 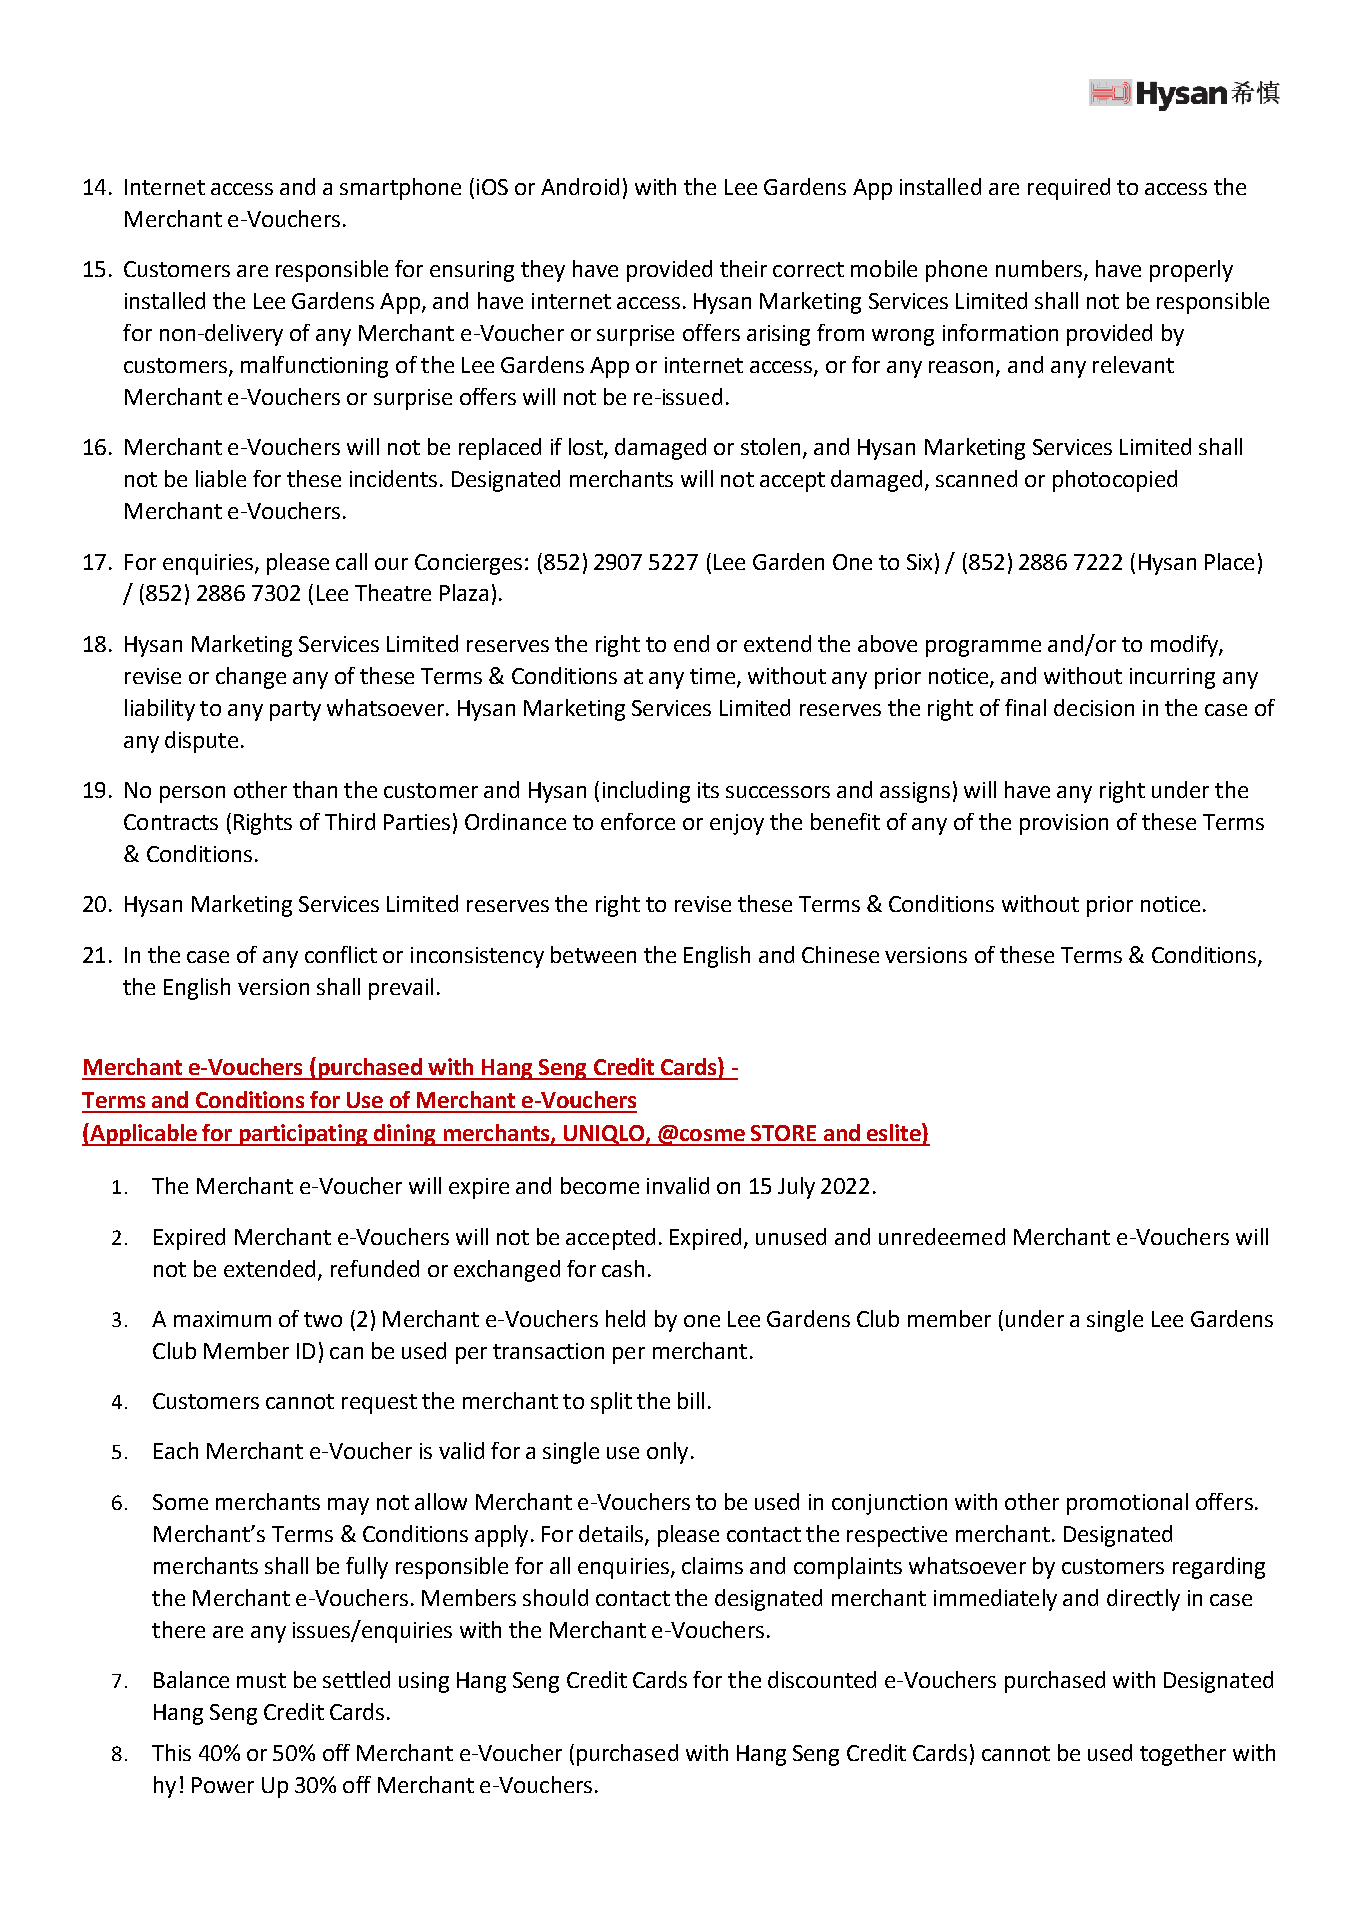 I want to click on stolen, so click(x=770, y=446).
